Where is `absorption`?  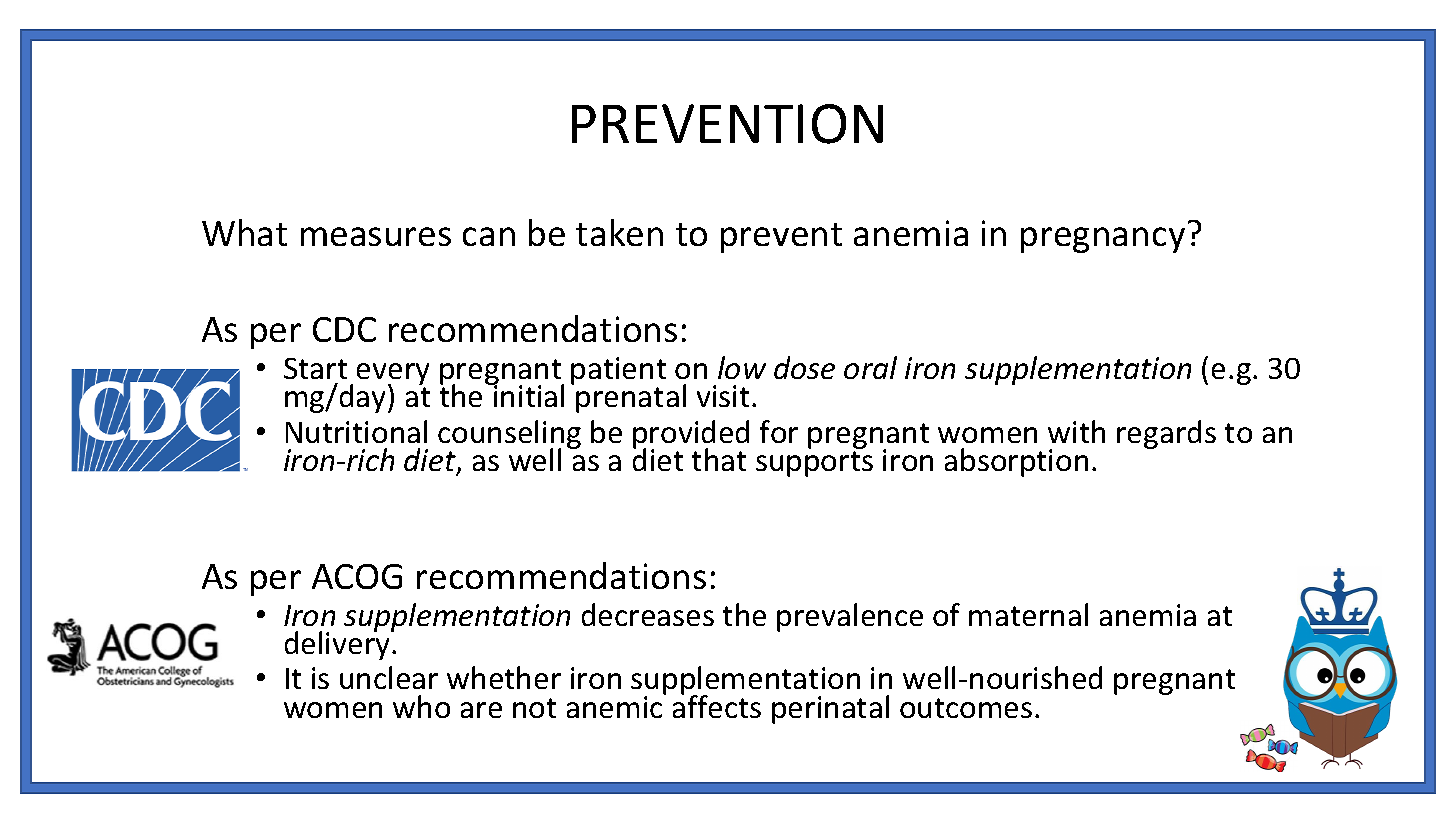 absorption is located at coordinates (1016, 462).
